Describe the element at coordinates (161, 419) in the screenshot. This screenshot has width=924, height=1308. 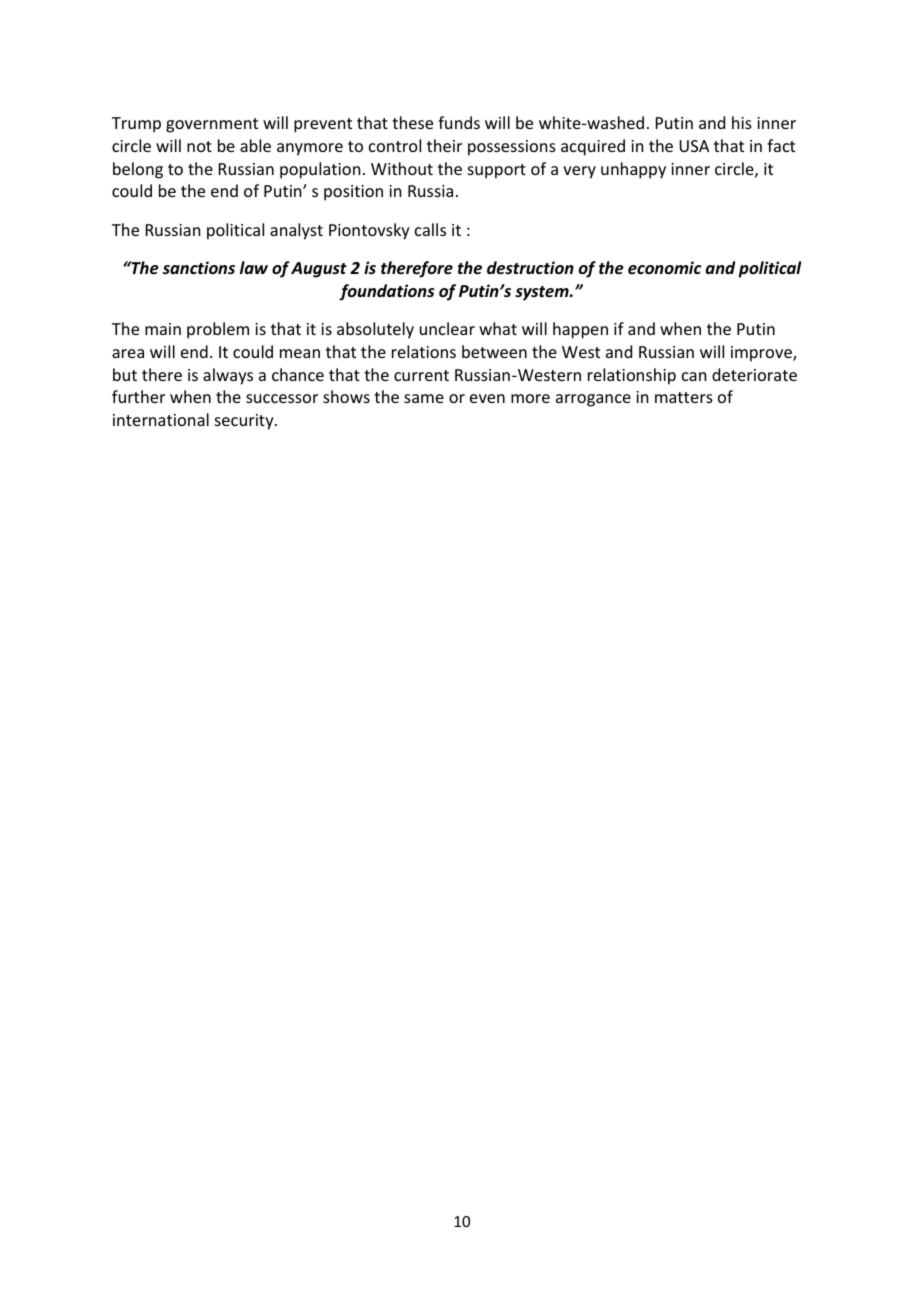
I see `international` at that location.
